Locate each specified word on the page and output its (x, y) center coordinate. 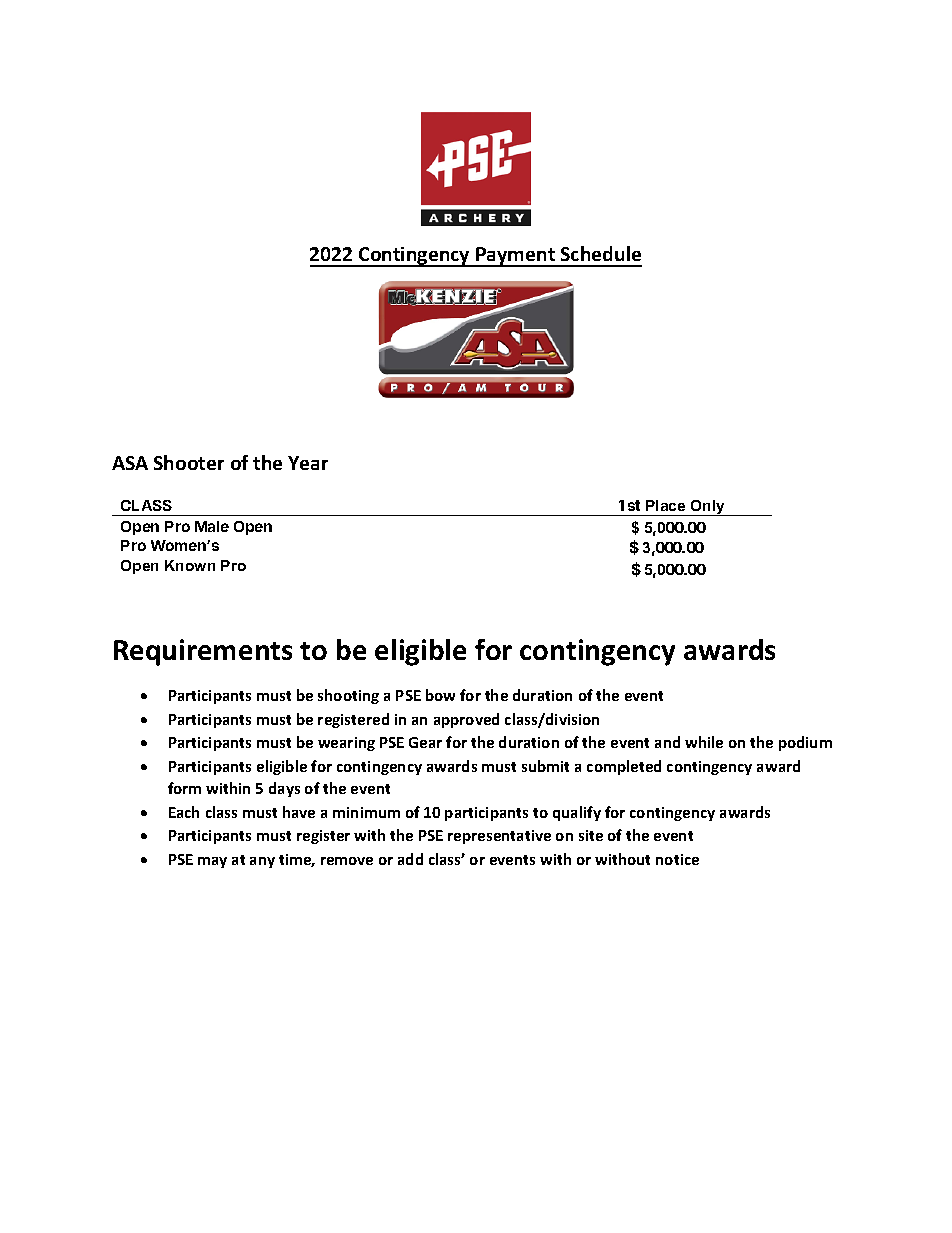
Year (308, 463)
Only (708, 508)
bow (440, 695)
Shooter (189, 462)
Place (665, 505)
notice (677, 859)
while (704, 742)
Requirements (203, 652)
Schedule (601, 253)
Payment (516, 257)
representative (499, 837)
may (212, 862)
